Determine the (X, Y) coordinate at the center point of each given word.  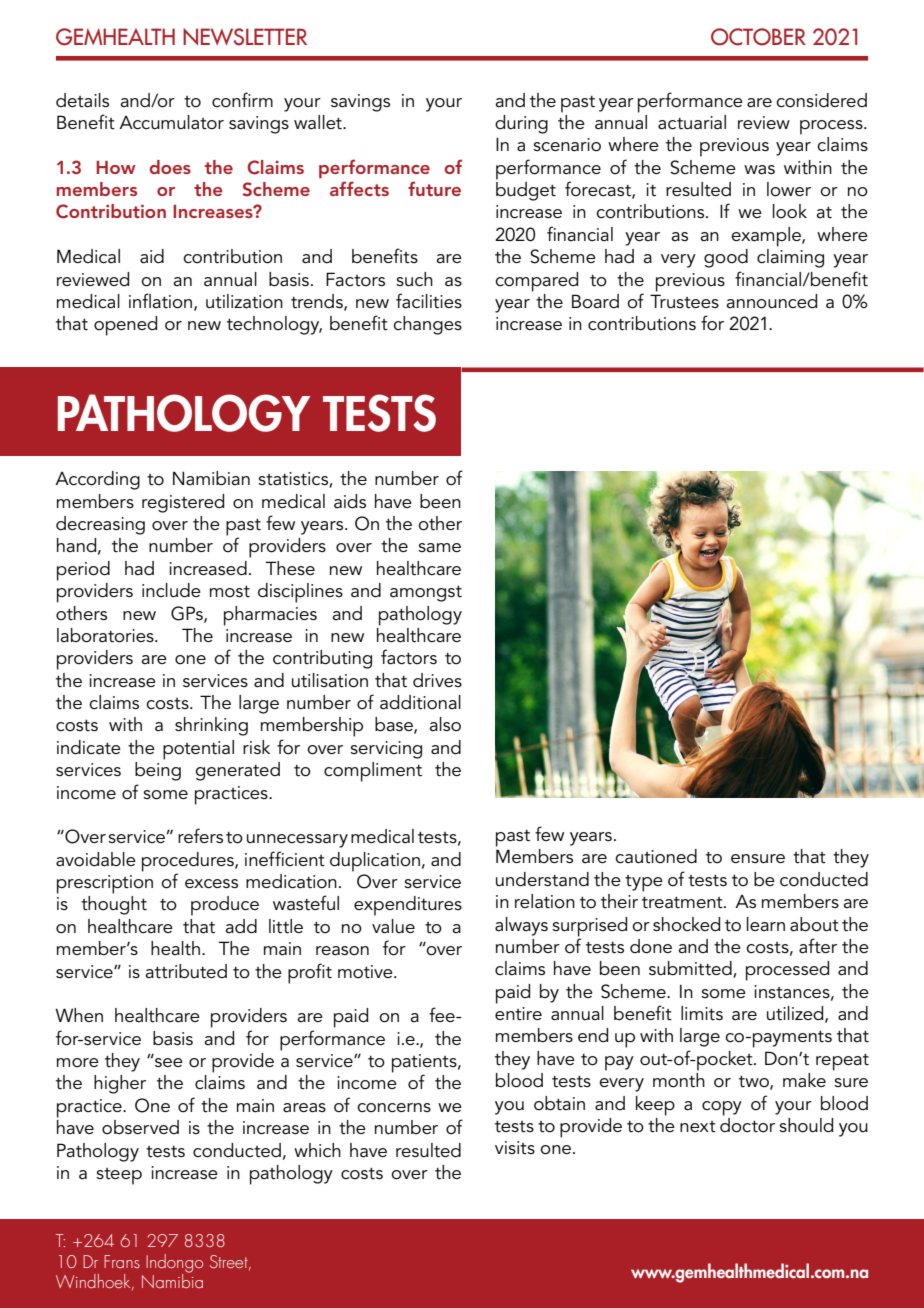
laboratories (106, 635)
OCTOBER (758, 37)
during (521, 124)
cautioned (656, 856)
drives (437, 680)
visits (515, 1148)
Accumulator (171, 122)
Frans (122, 1261)
